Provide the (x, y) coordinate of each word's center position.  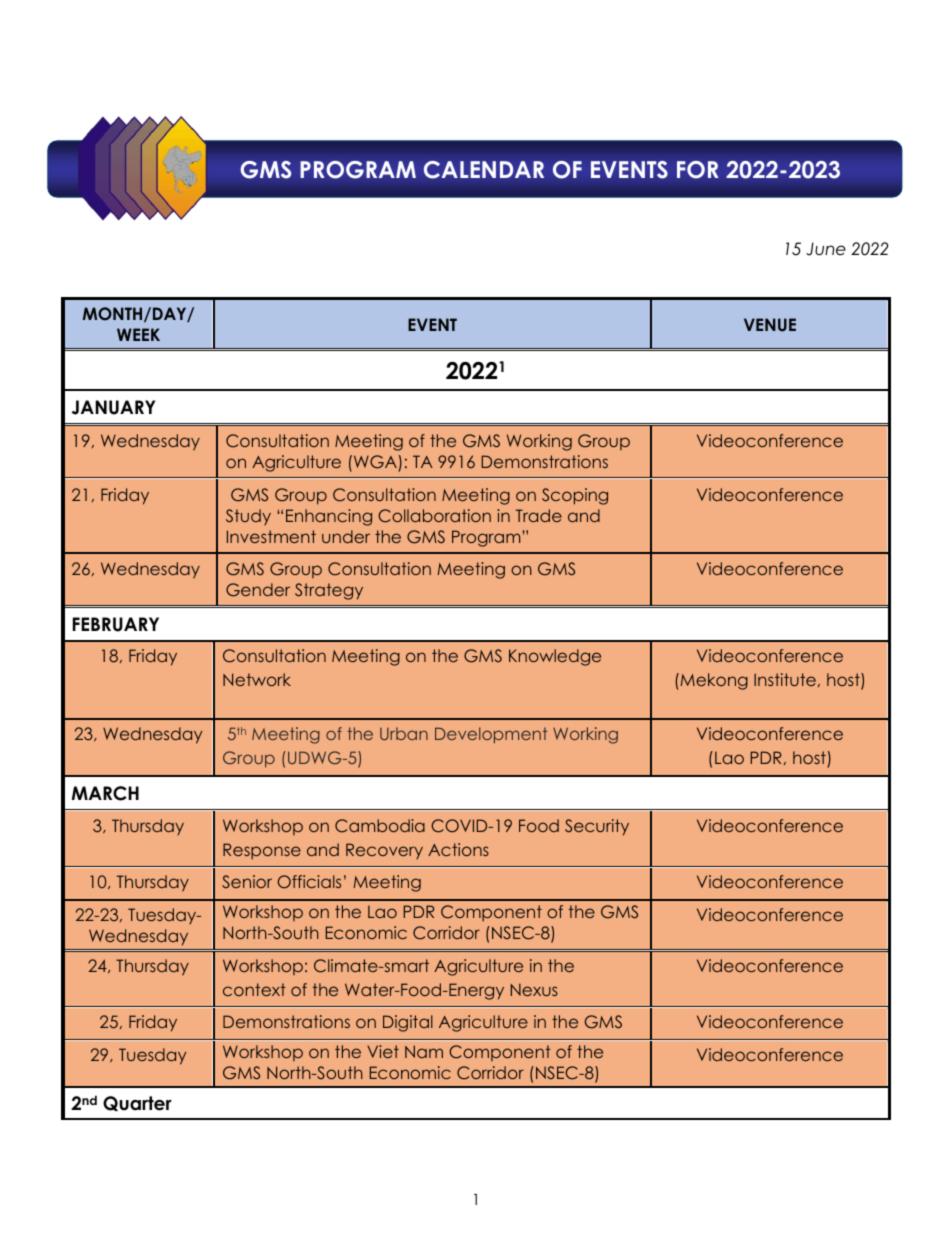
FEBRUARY (116, 624)
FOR (698, 170)
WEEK (138, 334)
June (826, 249)
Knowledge (555, 657)
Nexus (534, 989)
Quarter (137, 1103)
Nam (424, 1051)
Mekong (713, 681)
